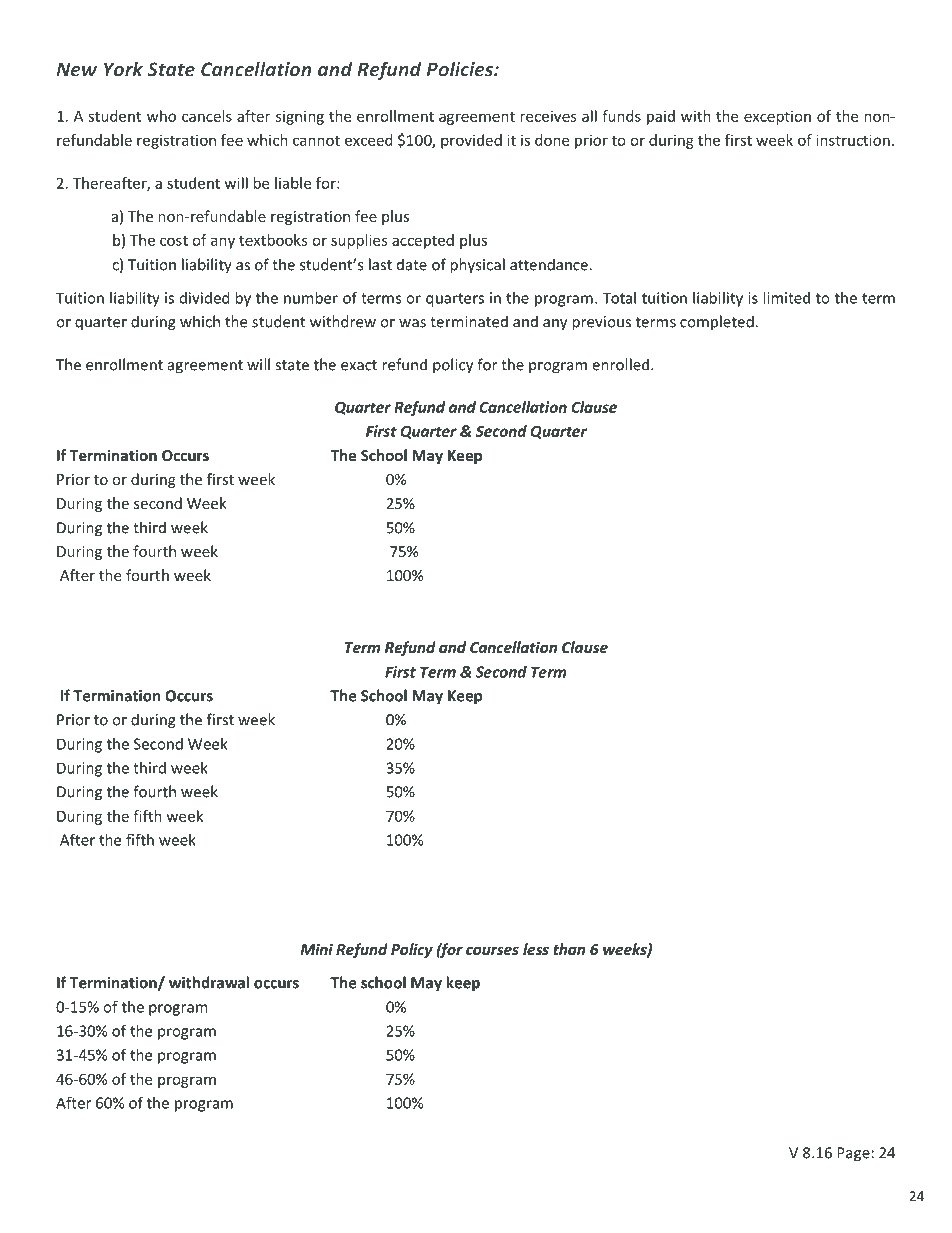  What do you see at coordinates (536, 949) in the image?
I see `less` at bounding box center [536, 949].
